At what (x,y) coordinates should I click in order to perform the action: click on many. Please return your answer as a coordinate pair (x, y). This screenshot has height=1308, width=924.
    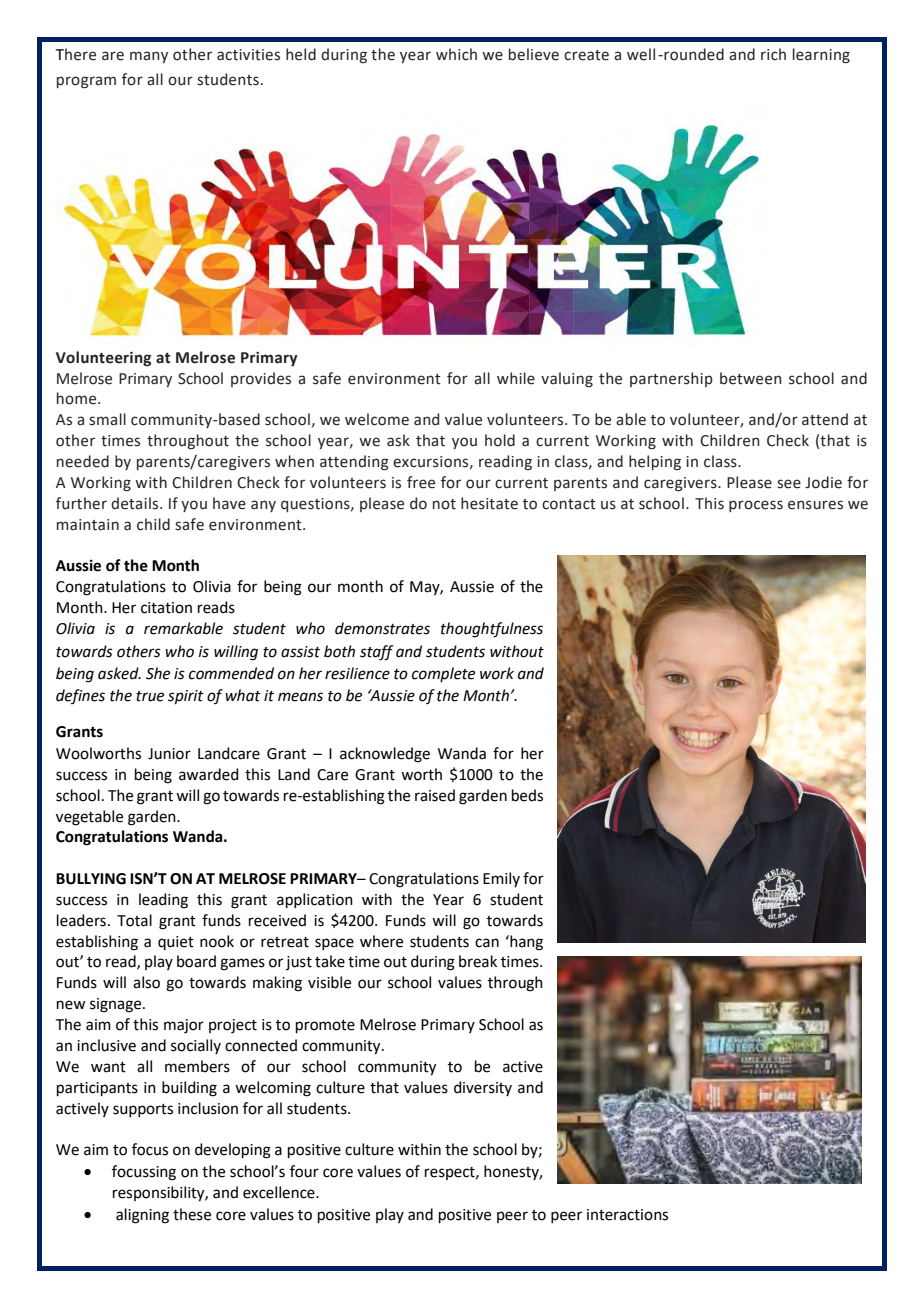
    Looking at the image, I should click on (149, 57).
